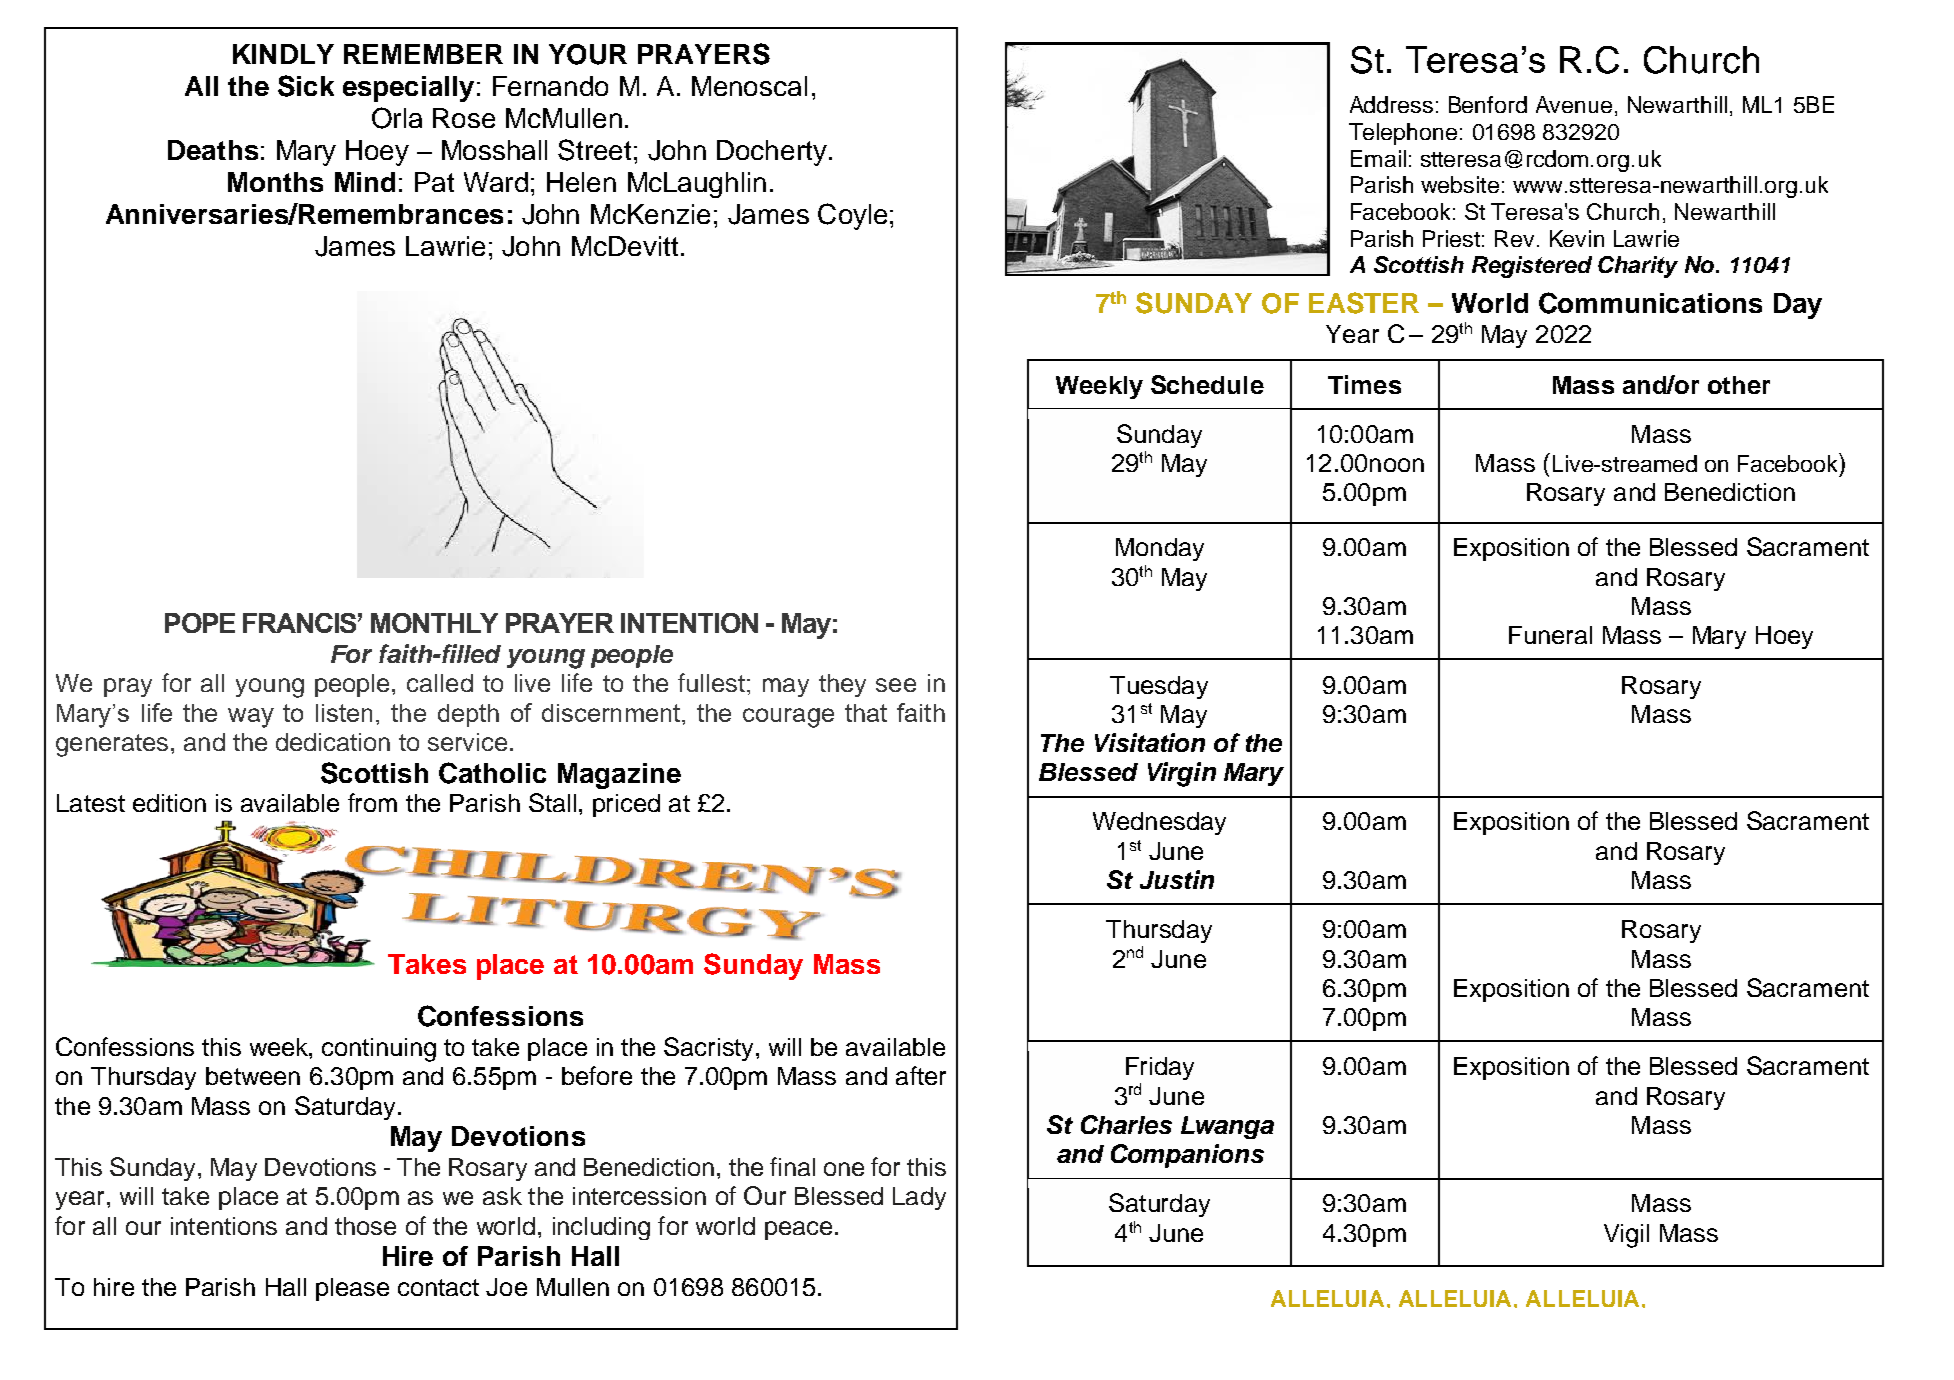 This page has width=1954, height=1380. Describe the element at coordinates (1626, 1236) in the page. I see `Vigil` at that location.
